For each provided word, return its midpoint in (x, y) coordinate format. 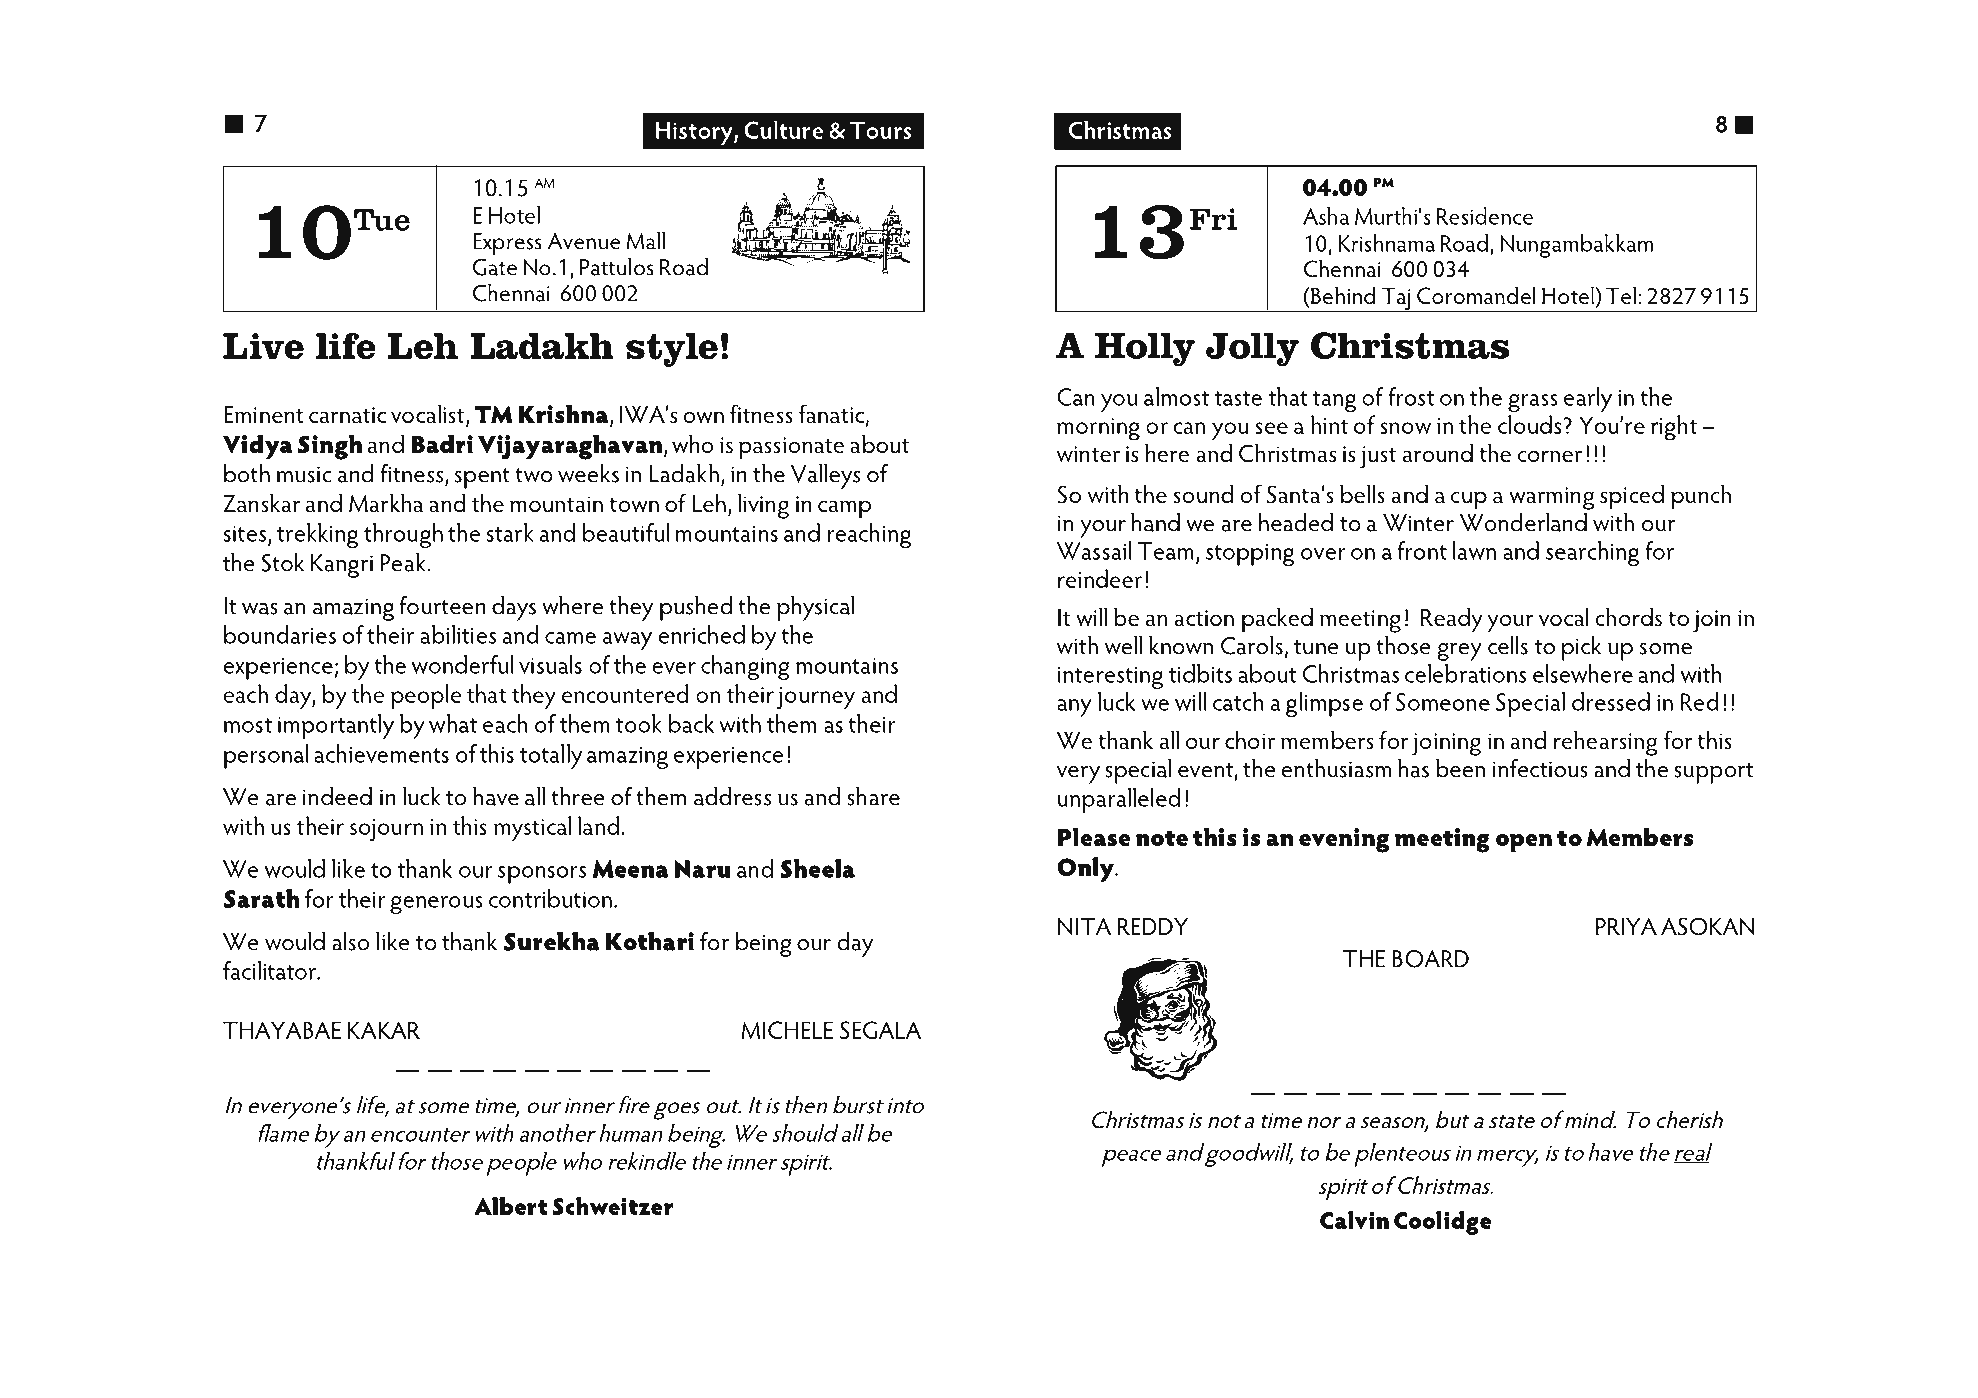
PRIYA (1626, 926)
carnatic (347, 415)
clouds (1529, 424)
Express (507, 244)
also (350, 941)
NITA (1085, 926)
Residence (1485, 216)
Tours (880, 130)
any (1074, 708)
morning (1098, 429)
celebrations (1465, 673)
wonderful (462, 664)
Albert (511, 1206)
